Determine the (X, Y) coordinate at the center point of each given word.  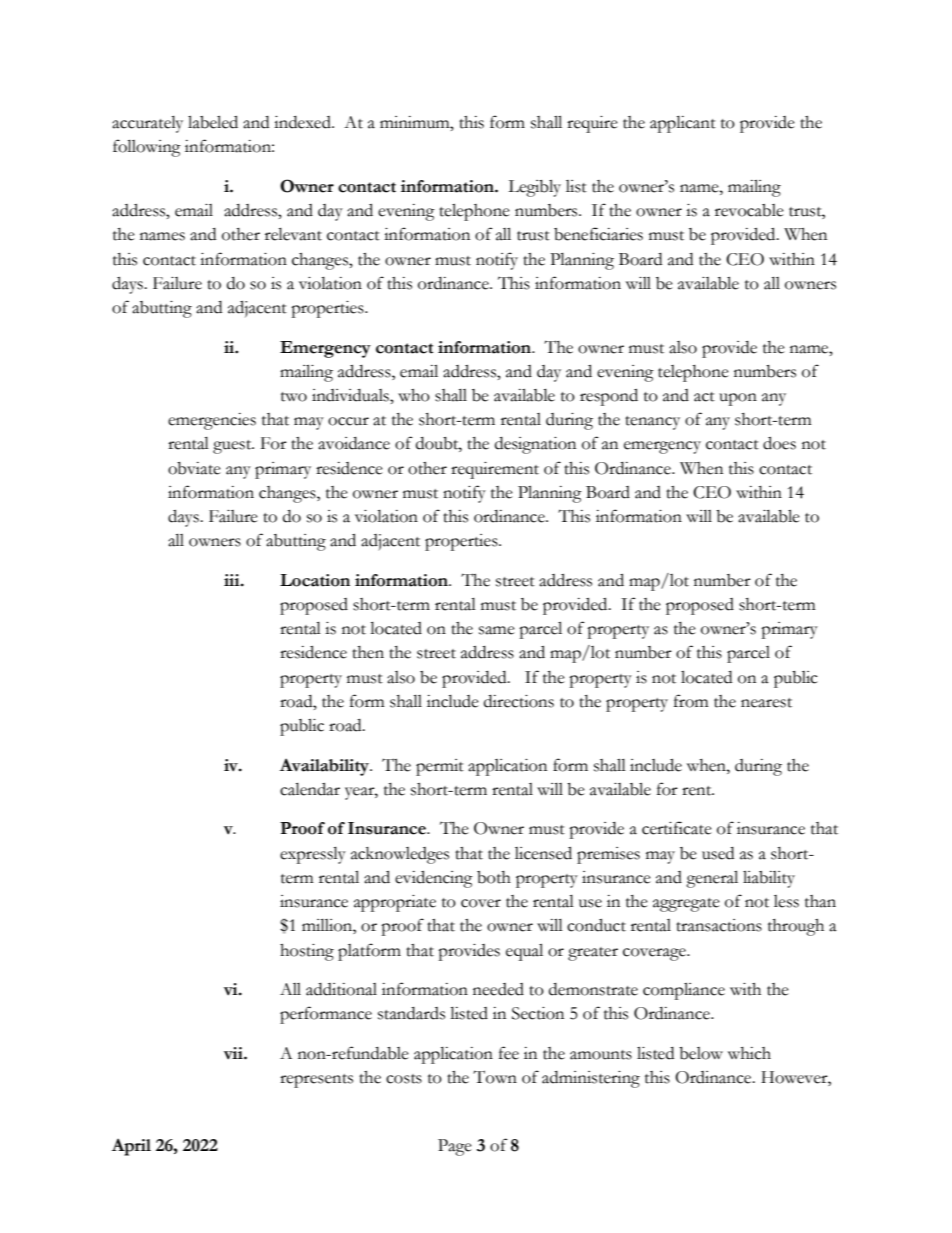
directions (519, 701)
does (779, 443)
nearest (766, 703)
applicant (683, 124)
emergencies (212, 421)
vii (234, 1053)
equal (524, 952)
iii (233, 580)
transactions (719, 925)
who (414, 395)
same (497, 630)
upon (738, 399)
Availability (326, 767)
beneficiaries (598, 234)
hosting (307, 952)
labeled (213, 122)
